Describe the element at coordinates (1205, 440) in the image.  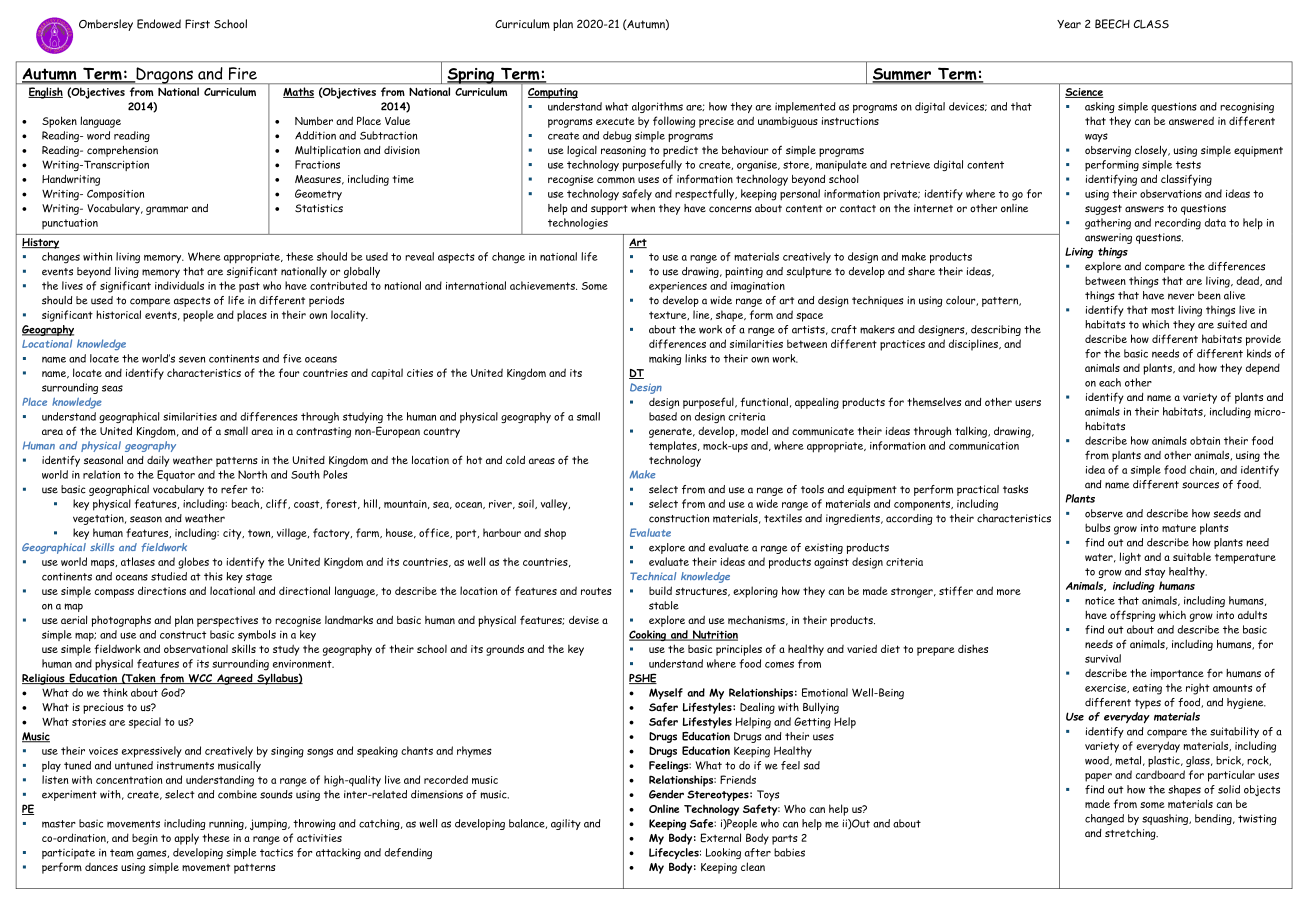
I see `obtain` at that location.
